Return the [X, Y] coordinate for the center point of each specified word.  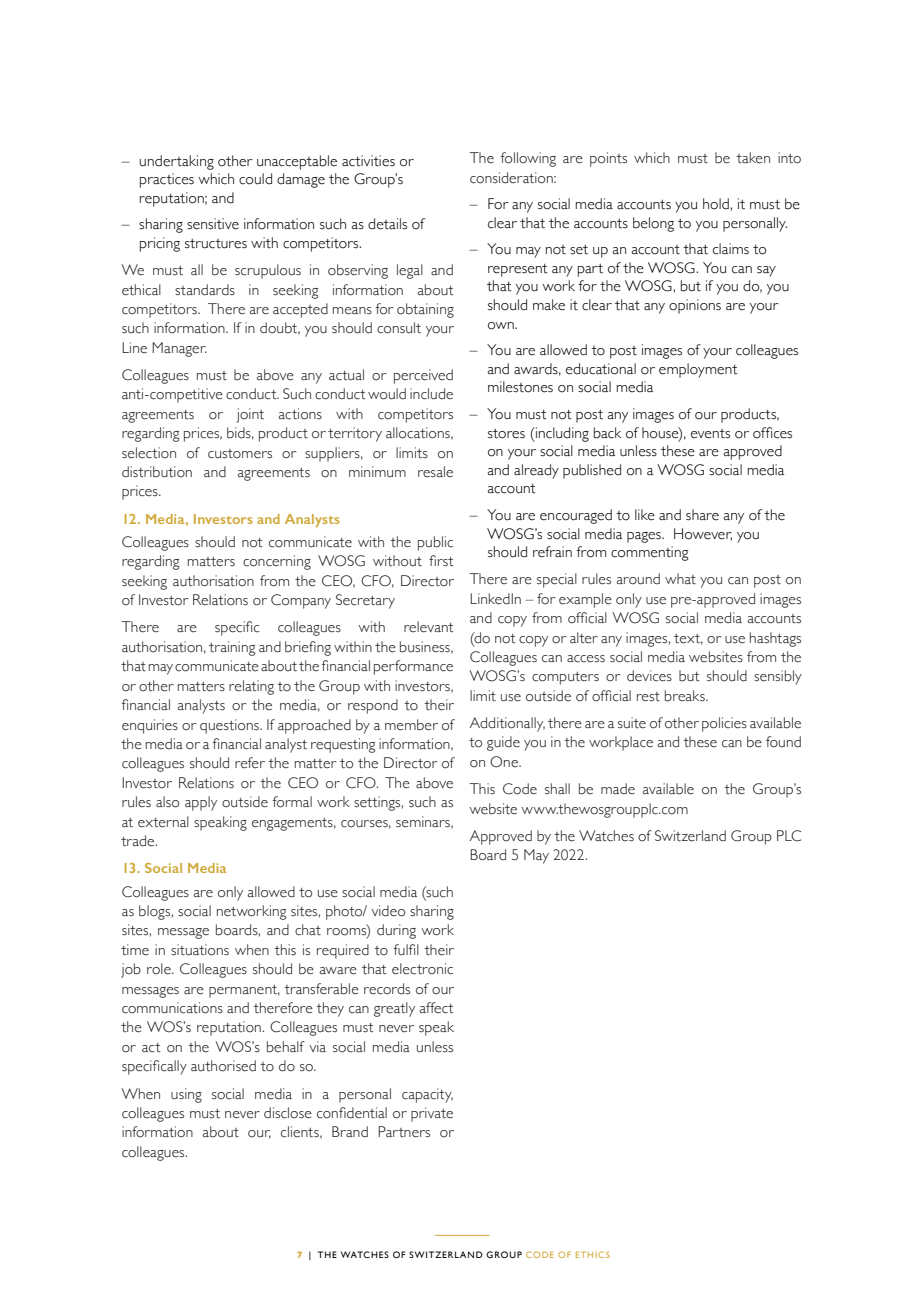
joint [250, 415]
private [432, 1114]
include [431, 394]
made [618, 789]
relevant [429, 627]
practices [167, 180]
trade [139, 841]
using [186, 1095]
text [688, 639]
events [710, 434]
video [388, 911]
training [232, 648]
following [528, 159]
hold [717, 204]
